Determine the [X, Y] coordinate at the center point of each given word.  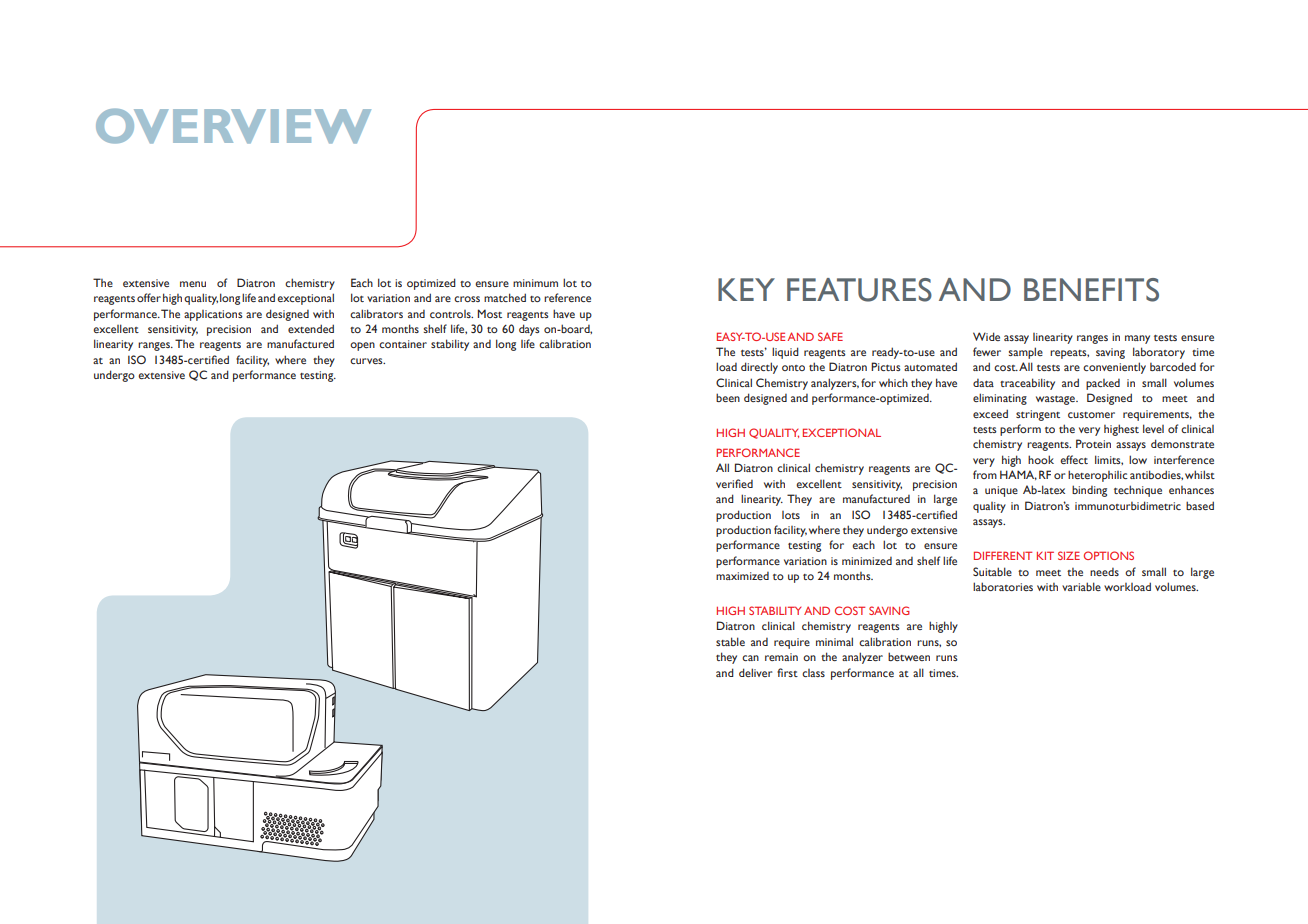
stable [730, 641]
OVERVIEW [233, 126]
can [750, 658]
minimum [535, 283]
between [909, 656]
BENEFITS [1091, 290]
